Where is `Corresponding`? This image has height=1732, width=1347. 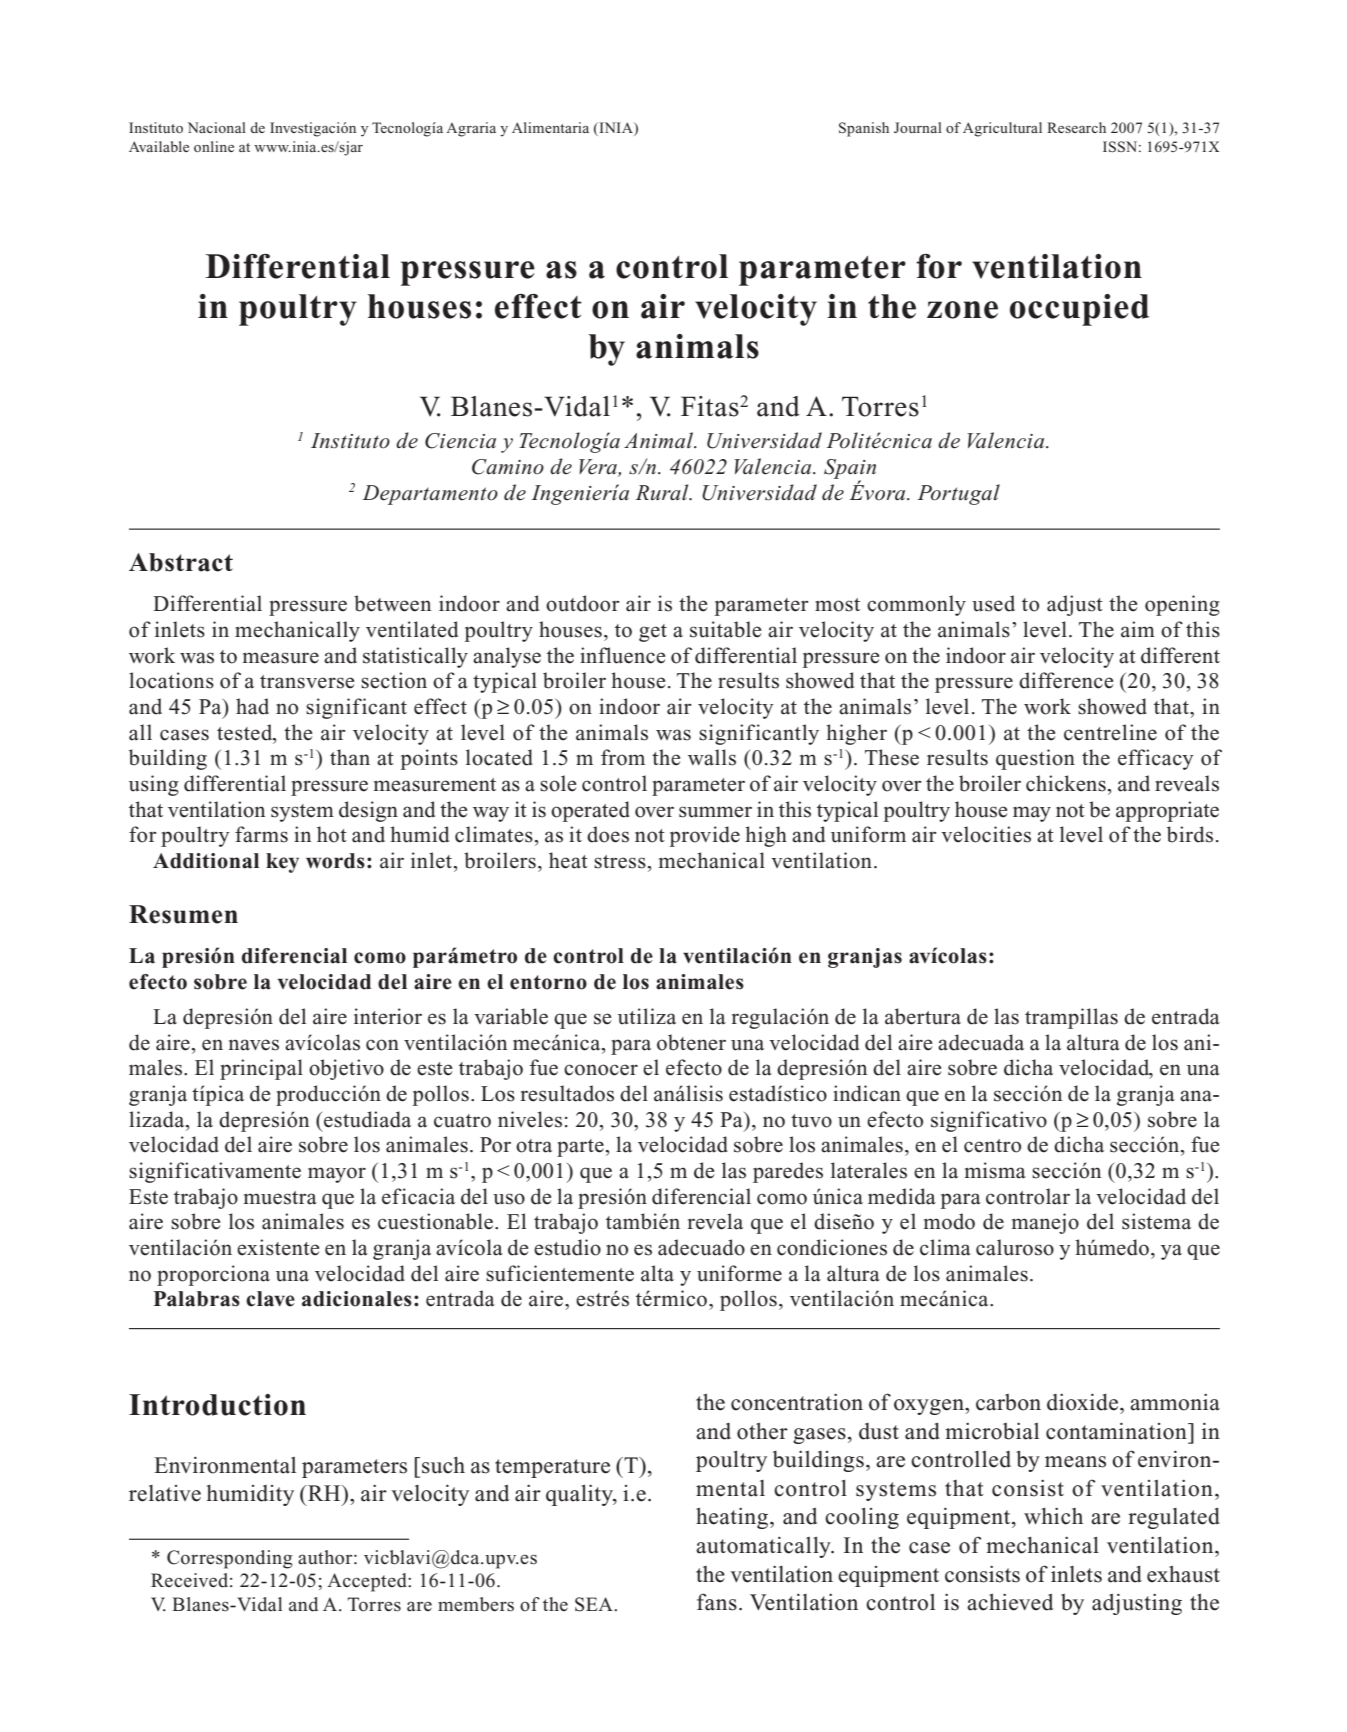 Corresponding is located at coordinates (230, 1559).
